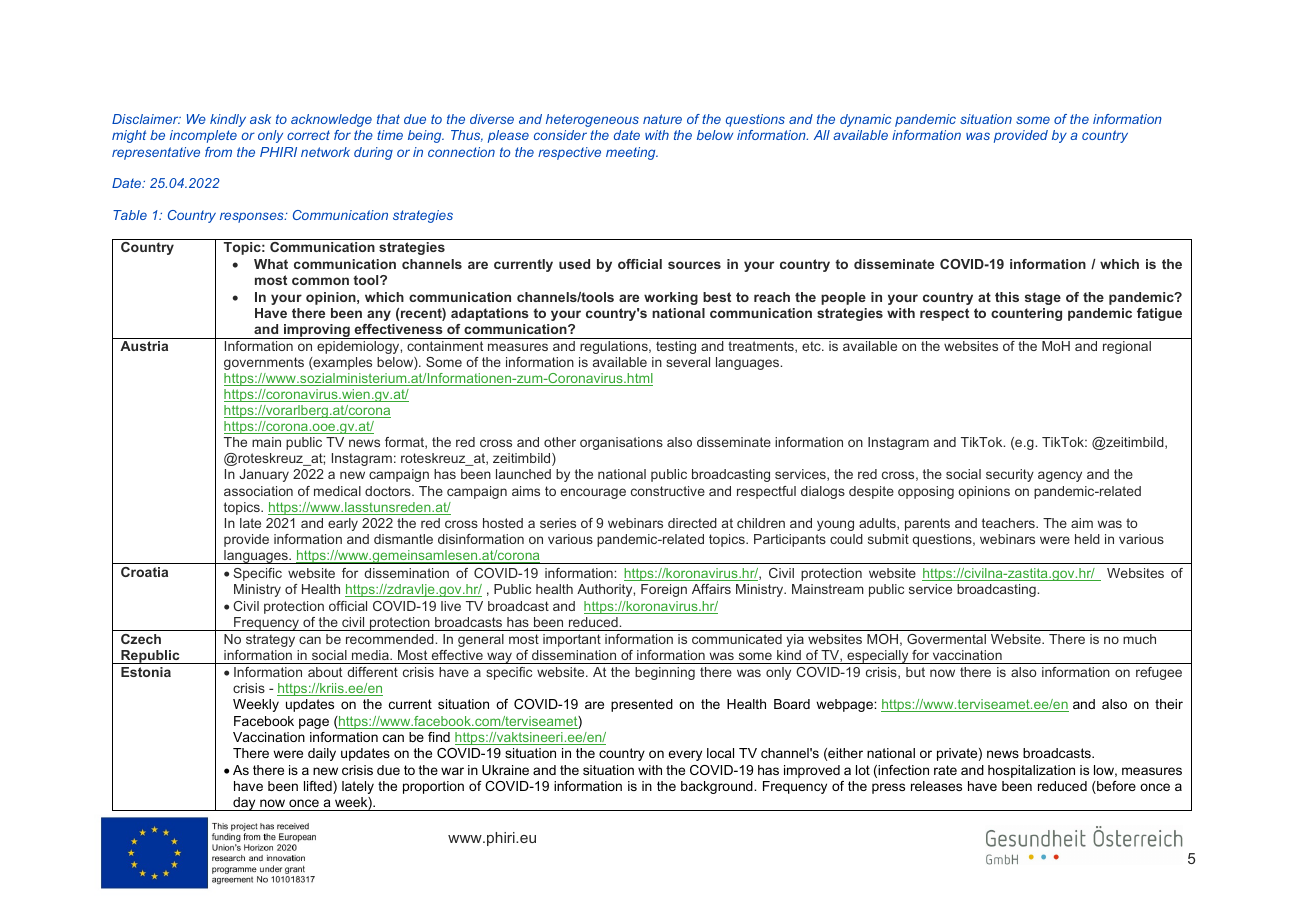  Describe the element at coordinates (866, 120) in the screenshot. I see `dynamic` at that location.
